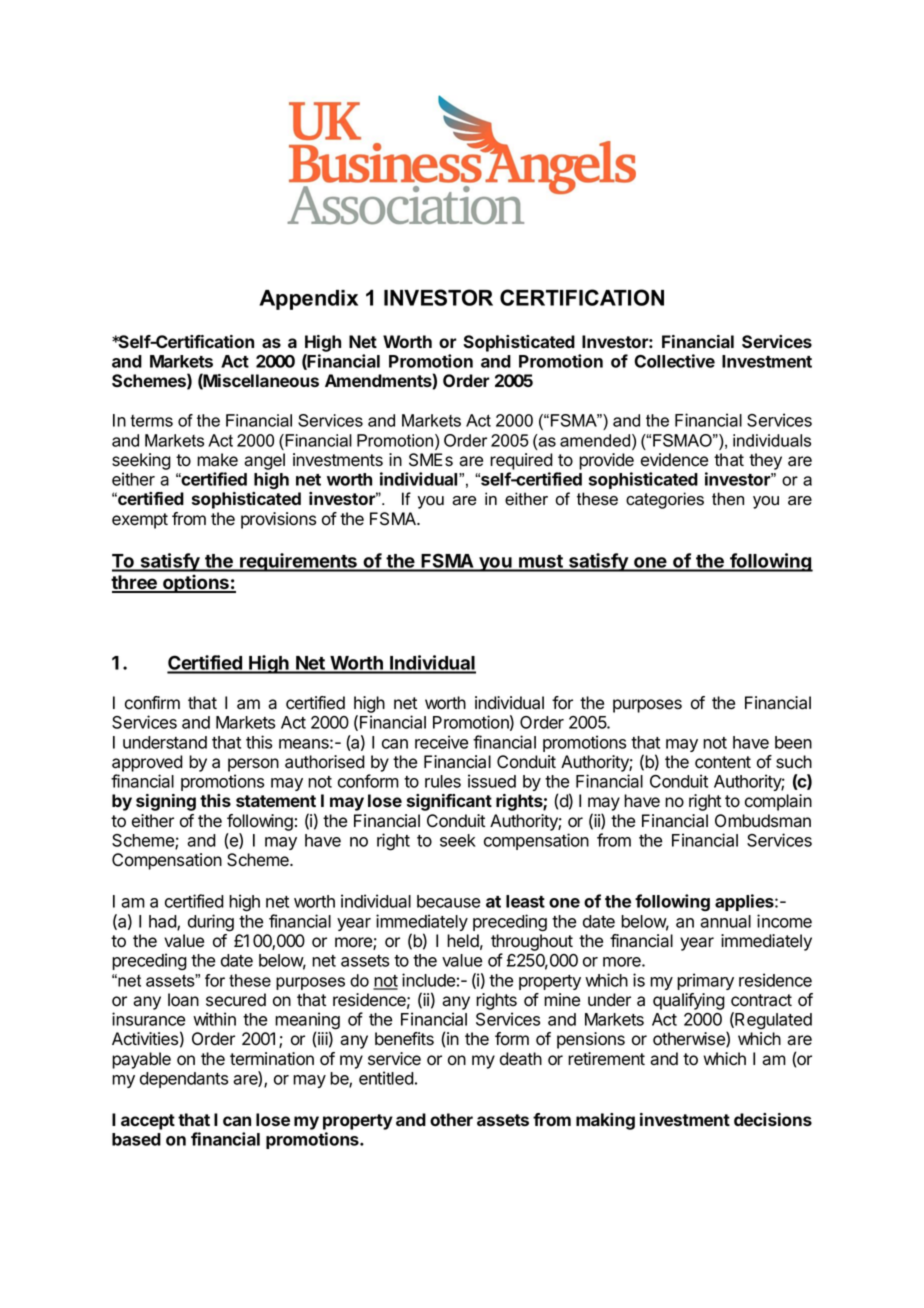 The image size is (924, 1308). I want to click on evidence, so click(674, 460).
